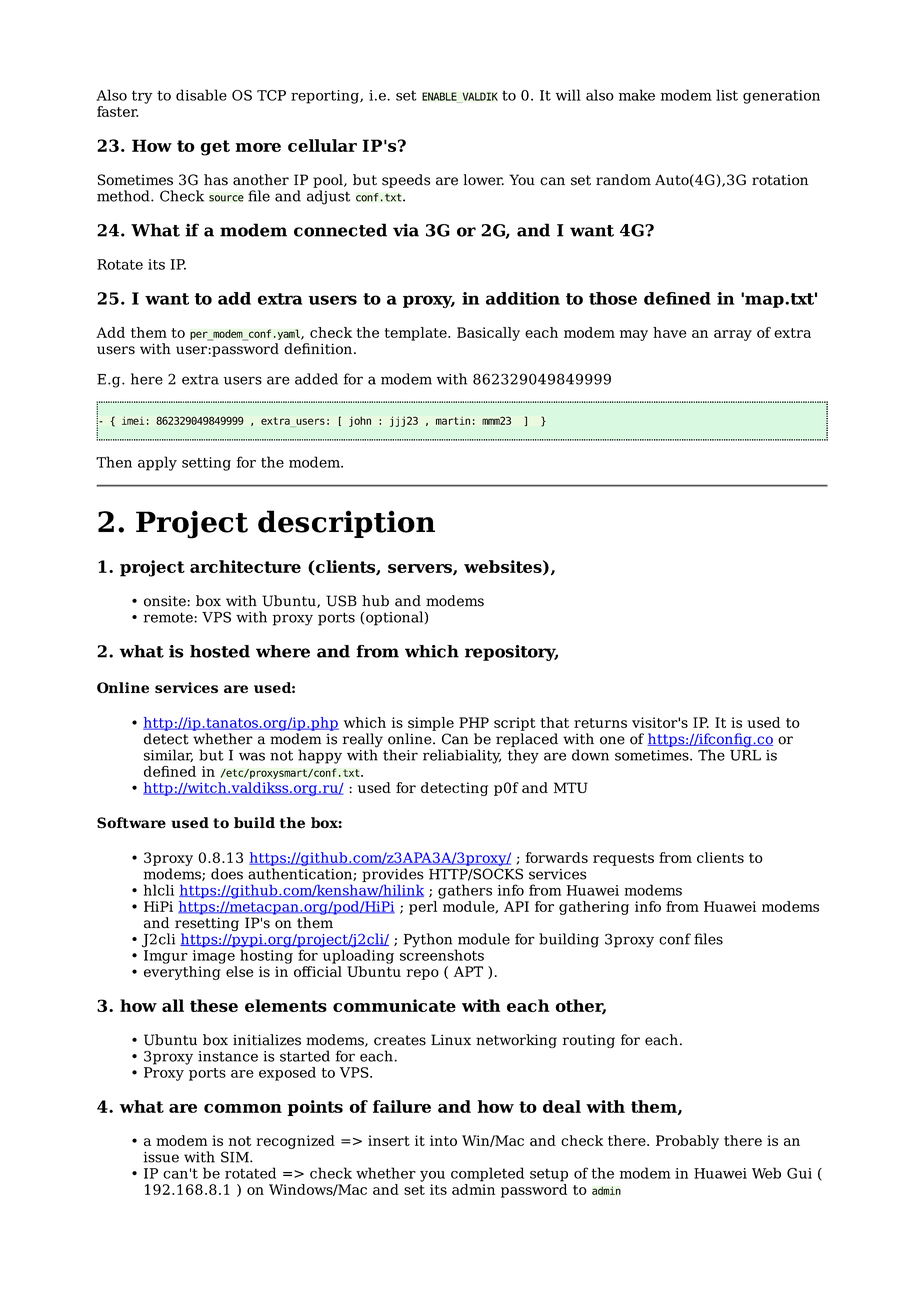  I want to click on list, so click(727, 95).
